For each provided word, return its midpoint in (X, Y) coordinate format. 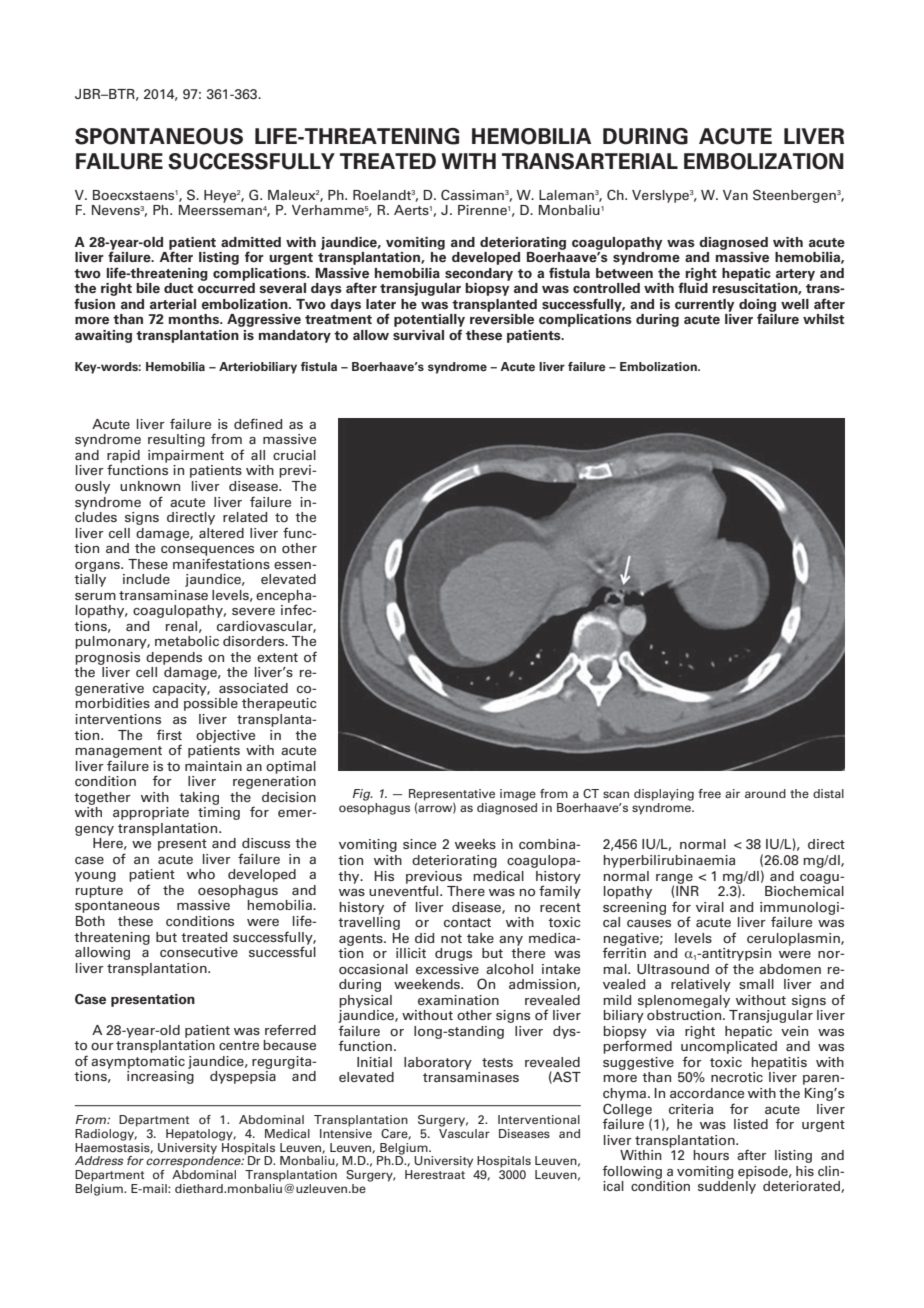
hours (711, 1155)
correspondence (195, 1161)
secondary (479, 274)
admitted (251, 242)
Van (735, 195)
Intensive (346, 1132)
